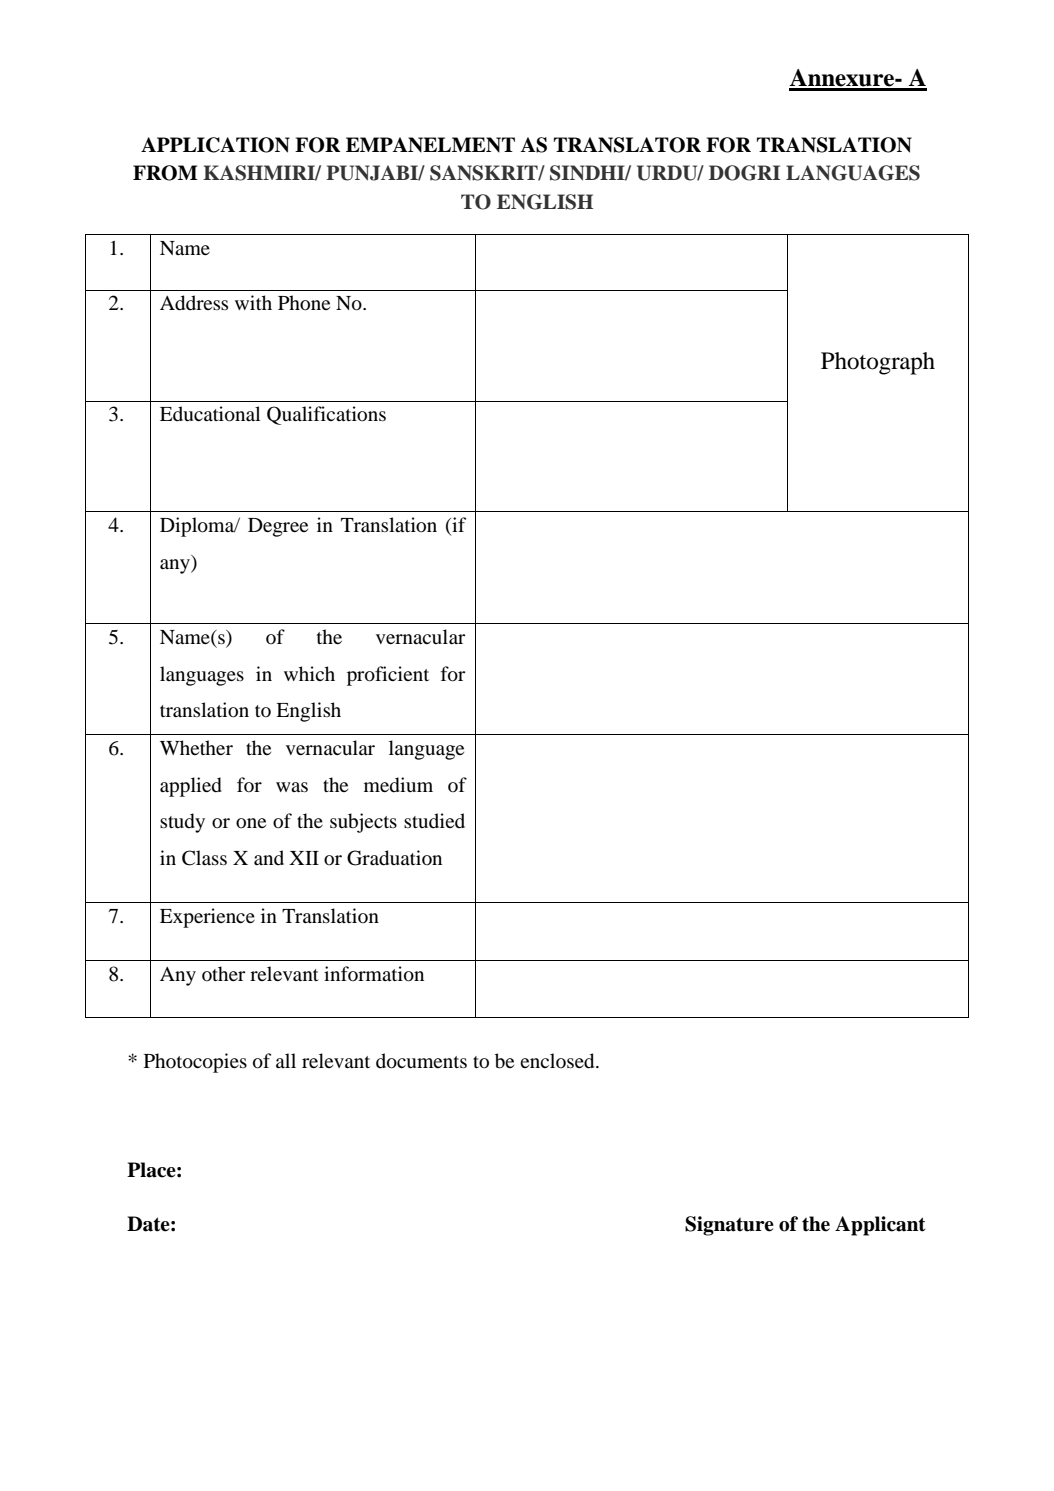 This screenshot has height=1491, width=1054. Describe the element at coordinates (729, 1226) in the screenshot. I see `Signature` at that location.
